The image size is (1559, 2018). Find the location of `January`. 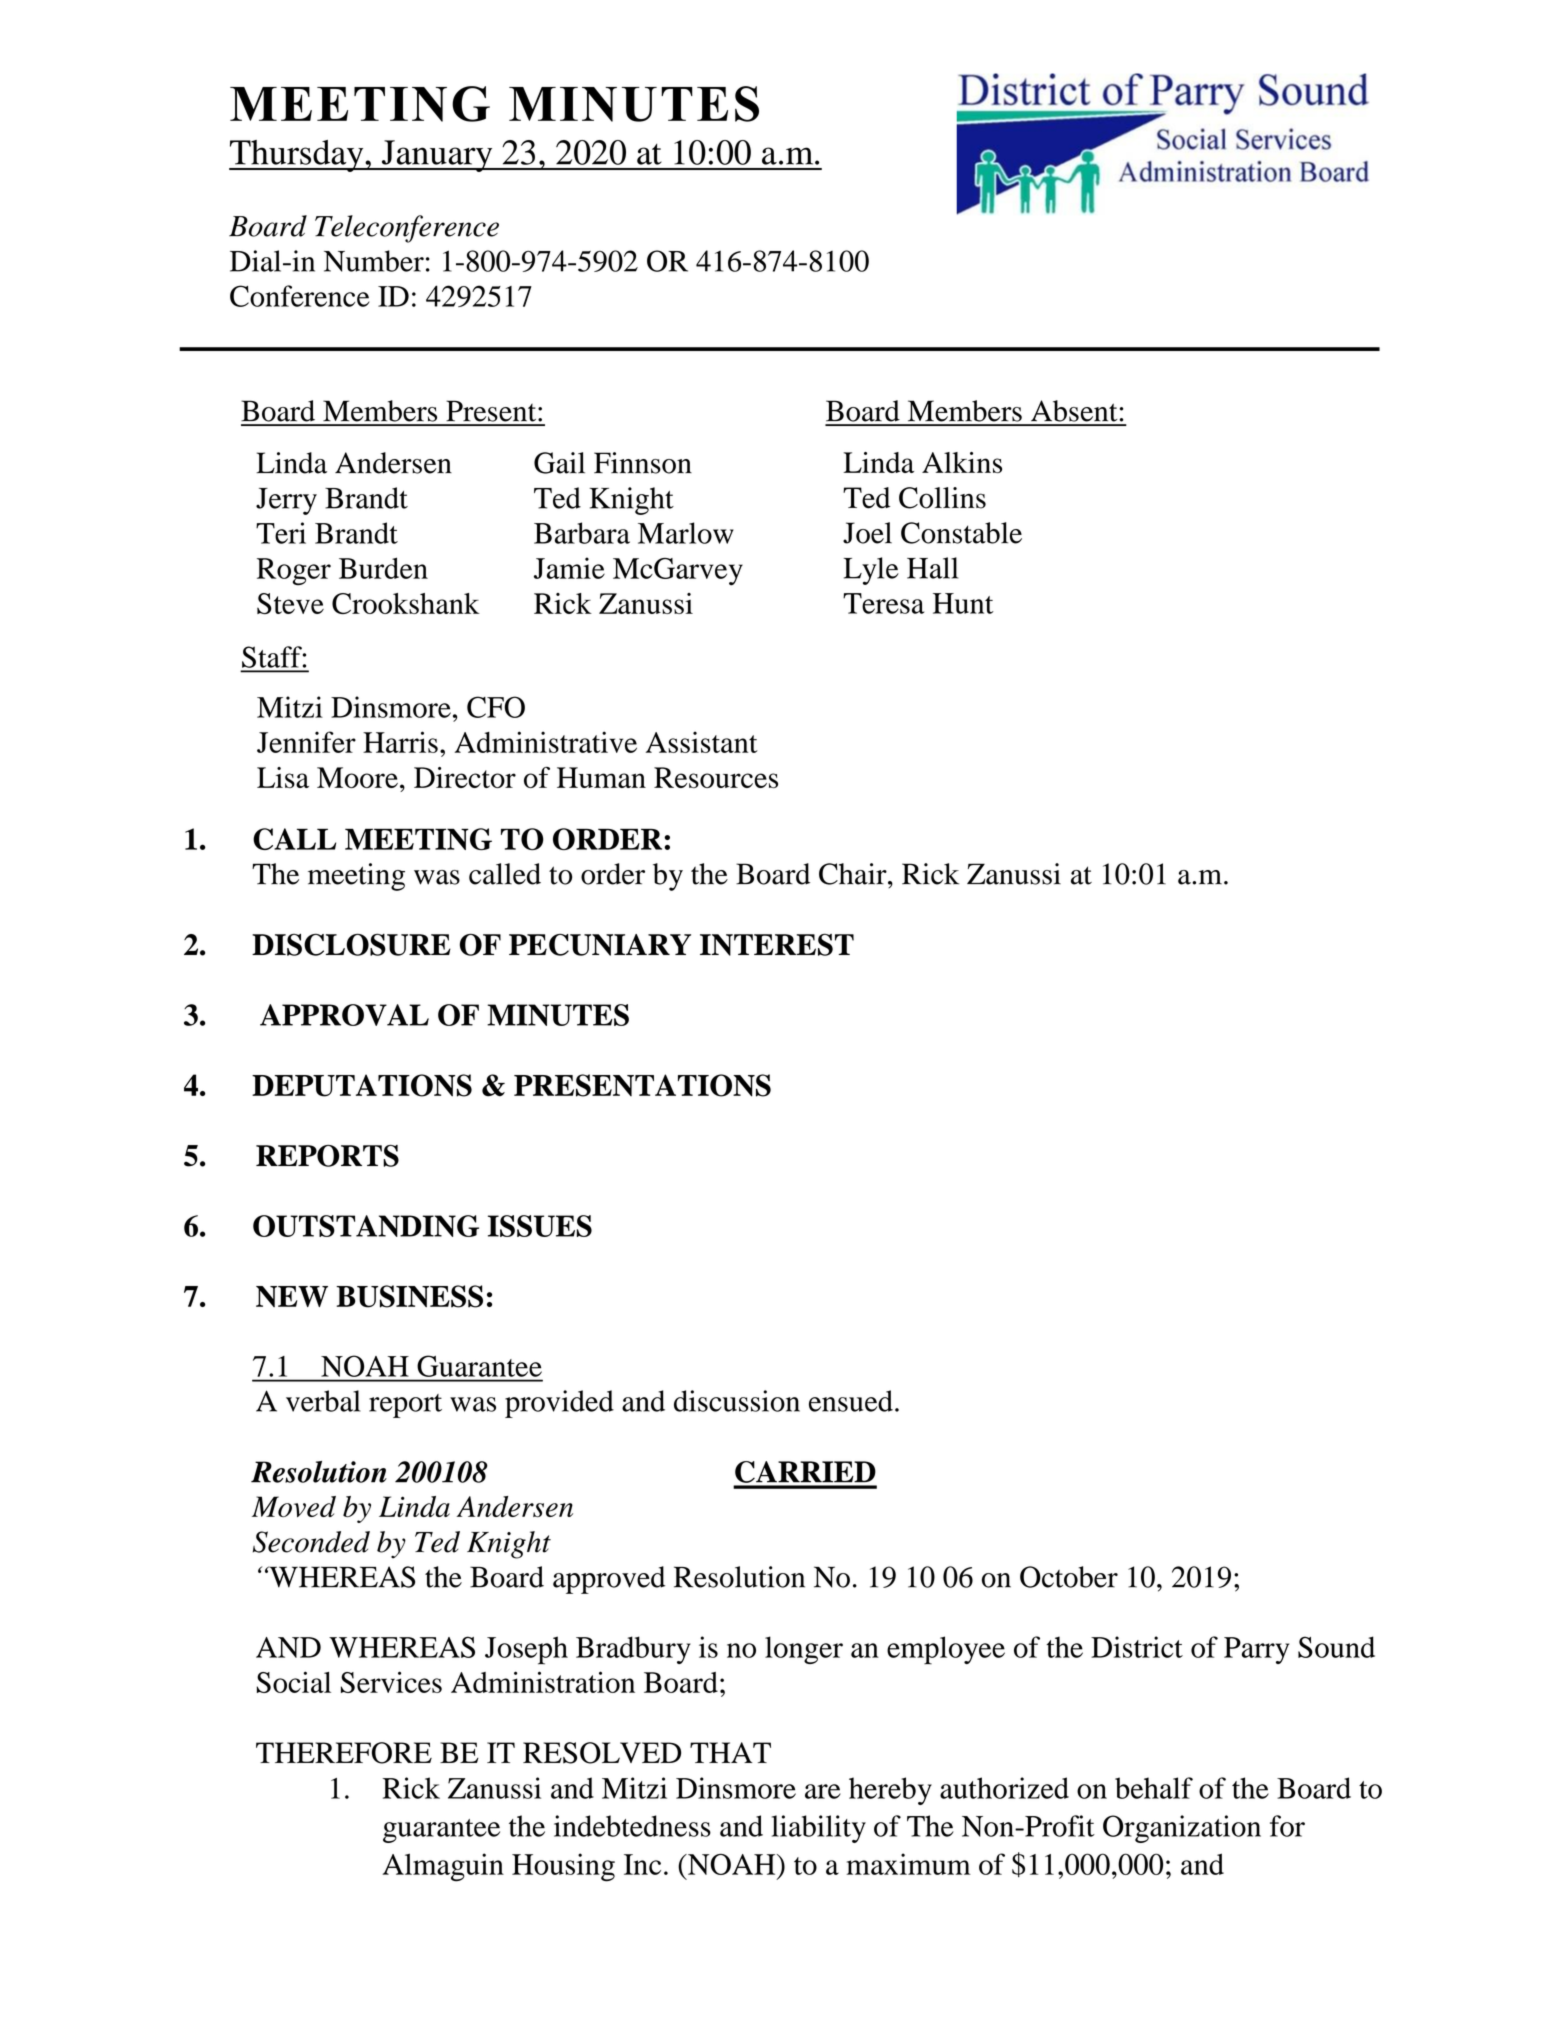

January is located at coordinates (437, 156).
